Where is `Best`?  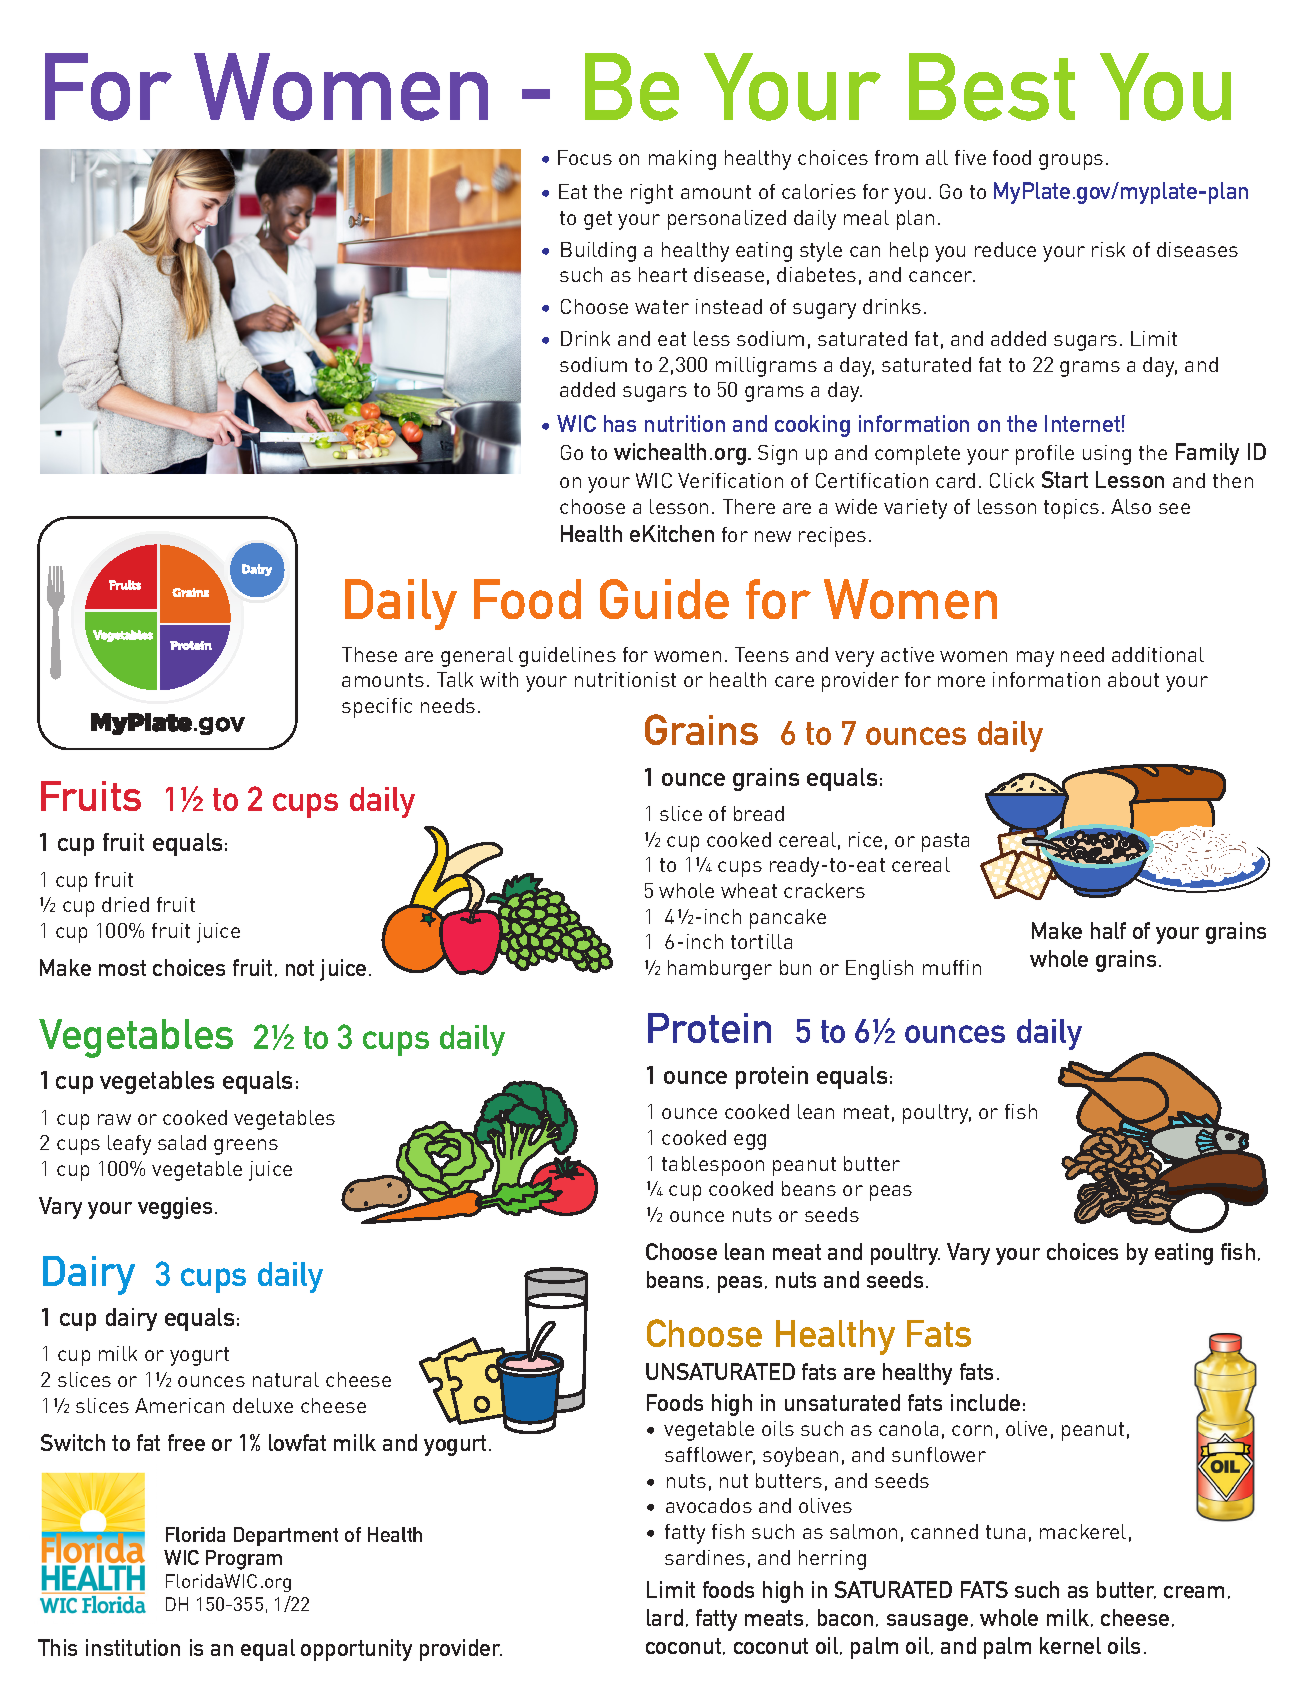
Best is located at coordinates (992, 87).
